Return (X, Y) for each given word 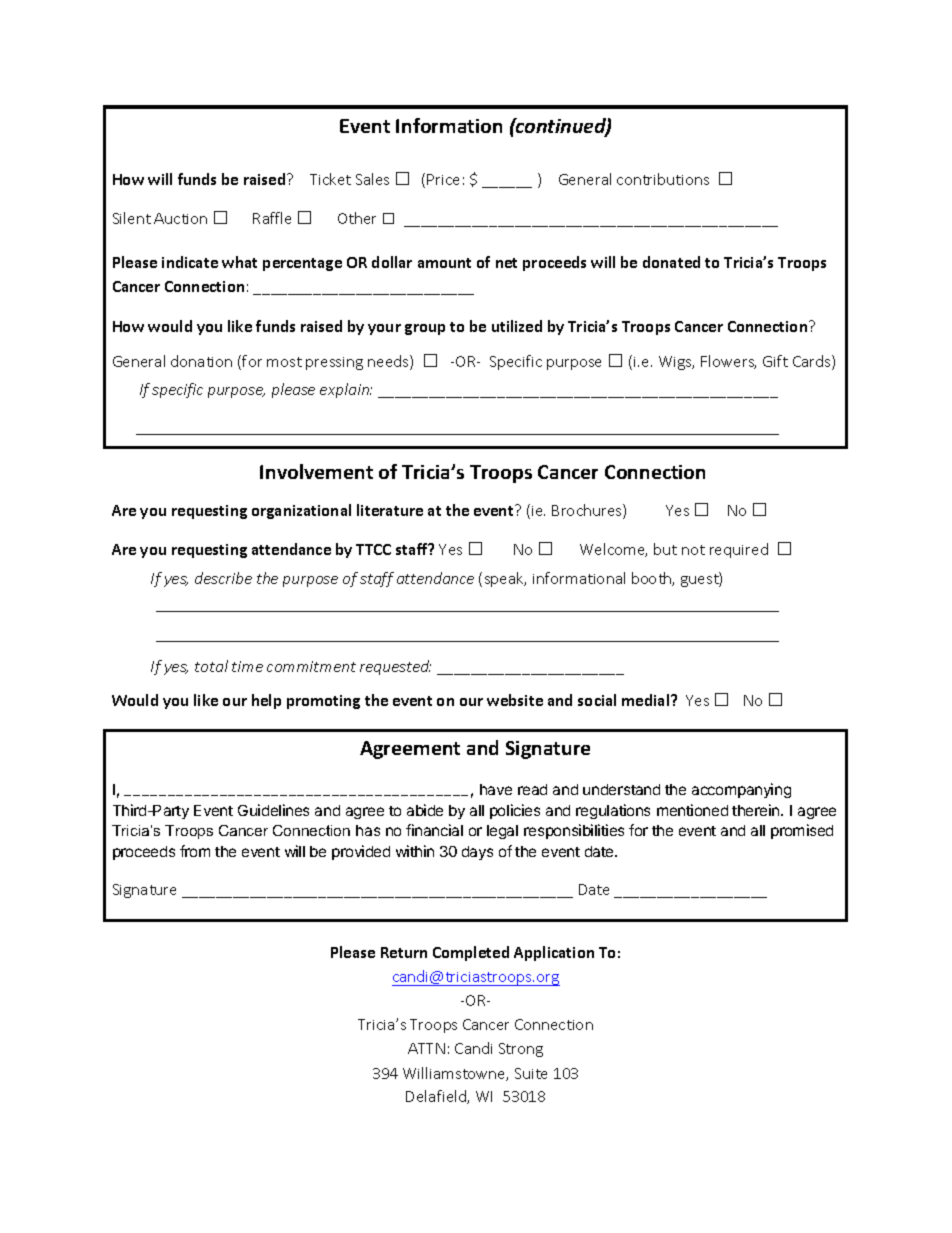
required (739, 550)
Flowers (728, 362)
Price (443, 179)
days (477, 853)
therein (757, 810)
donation (201, 361)
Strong (521, 1050)
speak (505, 579)
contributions (663, 179)
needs (389, 362)
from (195, 851)
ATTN (426, 1048)
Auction (180, 218)
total (211, 666)
